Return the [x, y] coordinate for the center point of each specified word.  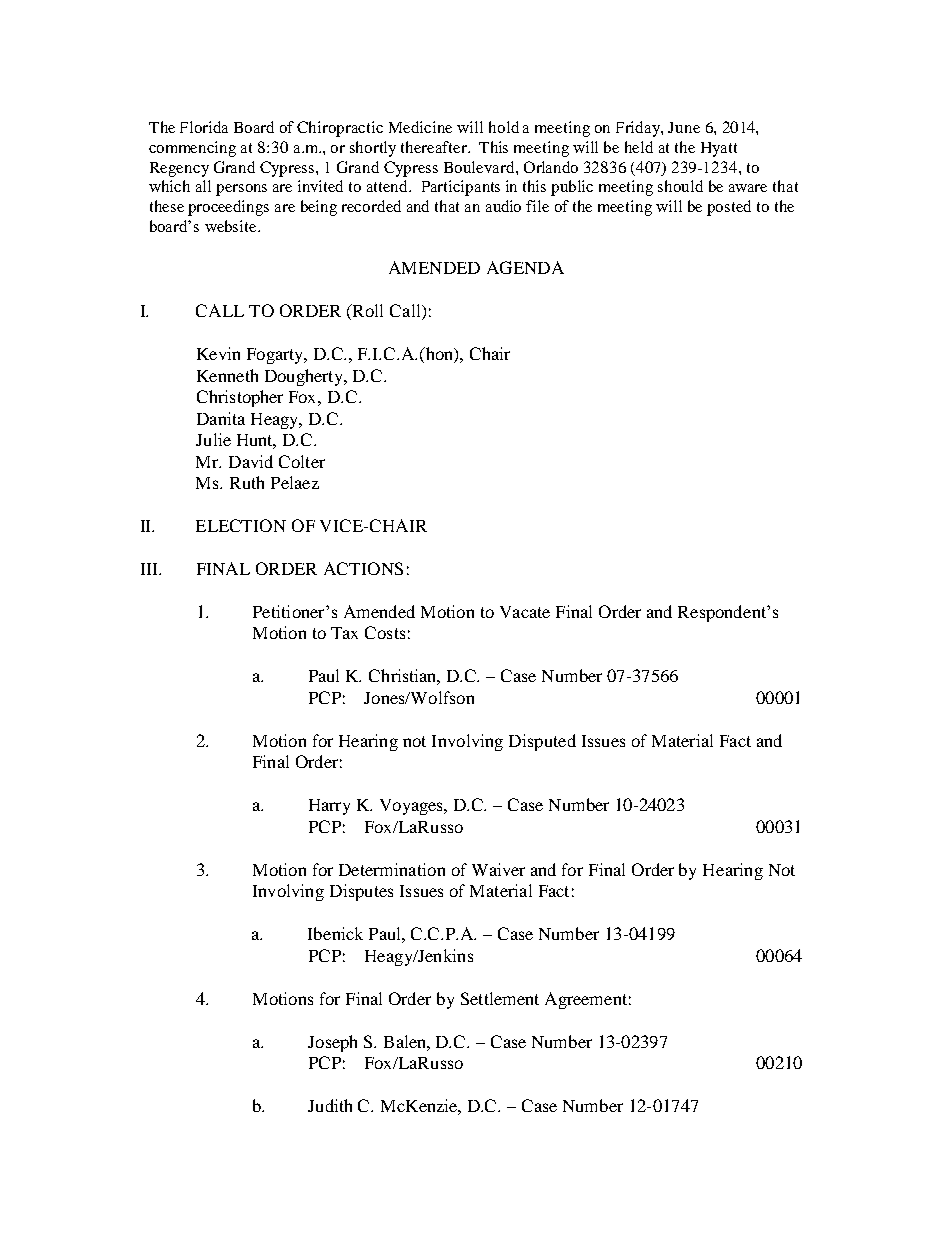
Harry [329, 807]
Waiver [498, 869]
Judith [330, 1105]
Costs [385, 632]
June [684, 127]
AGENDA [525, 267]
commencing [192, 149]
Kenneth [227, 375]
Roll [367, 310]
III [151, 569]
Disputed [542, 742]
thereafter [435, 147]
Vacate [525, 612]
